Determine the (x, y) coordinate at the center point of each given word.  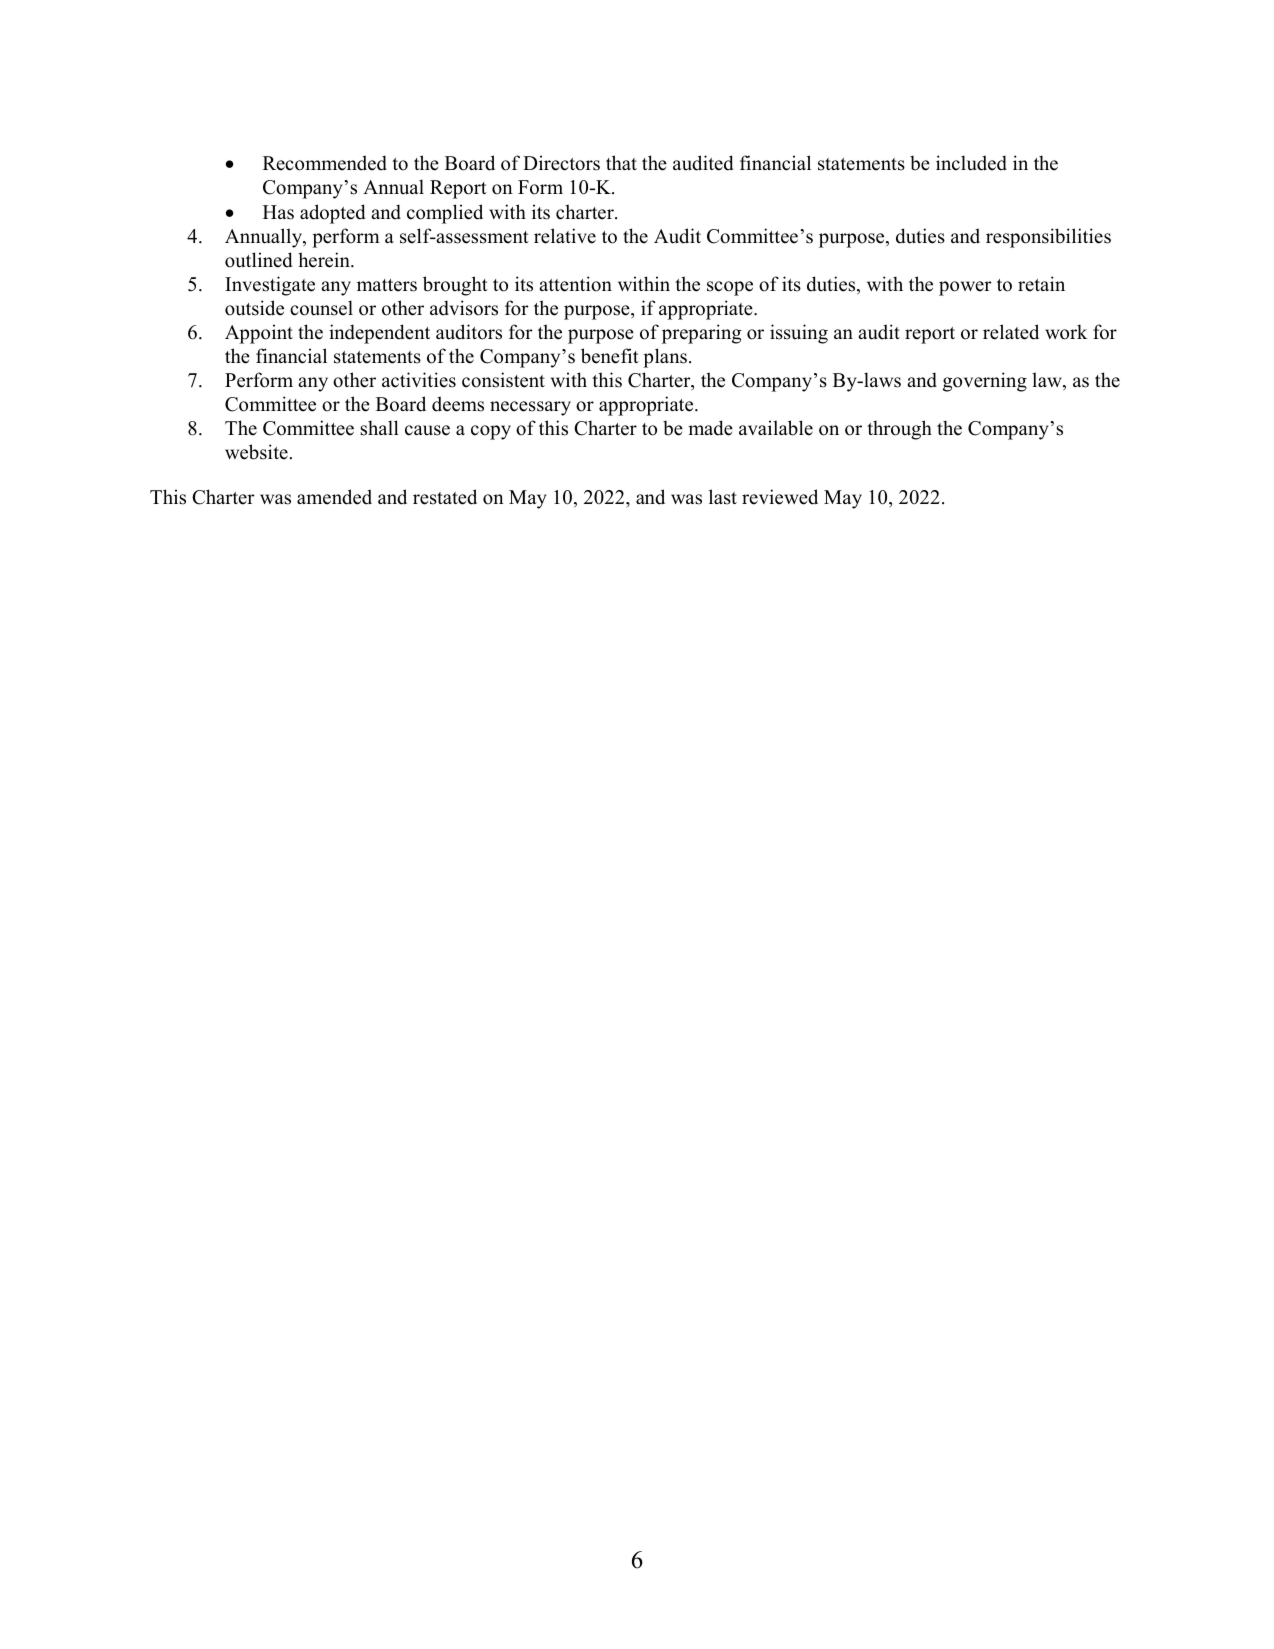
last (723, 497)
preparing (701, 334)
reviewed (780, 497)
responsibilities (1048, 238)
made (710, 428)
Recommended (325, 163)
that (621, 162)
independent (379, 334)
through (899, 430)
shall (379, 428)
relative (565, 236)
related (1011, 332)
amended (334, 497)
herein (325, 260)
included (971, 163)
